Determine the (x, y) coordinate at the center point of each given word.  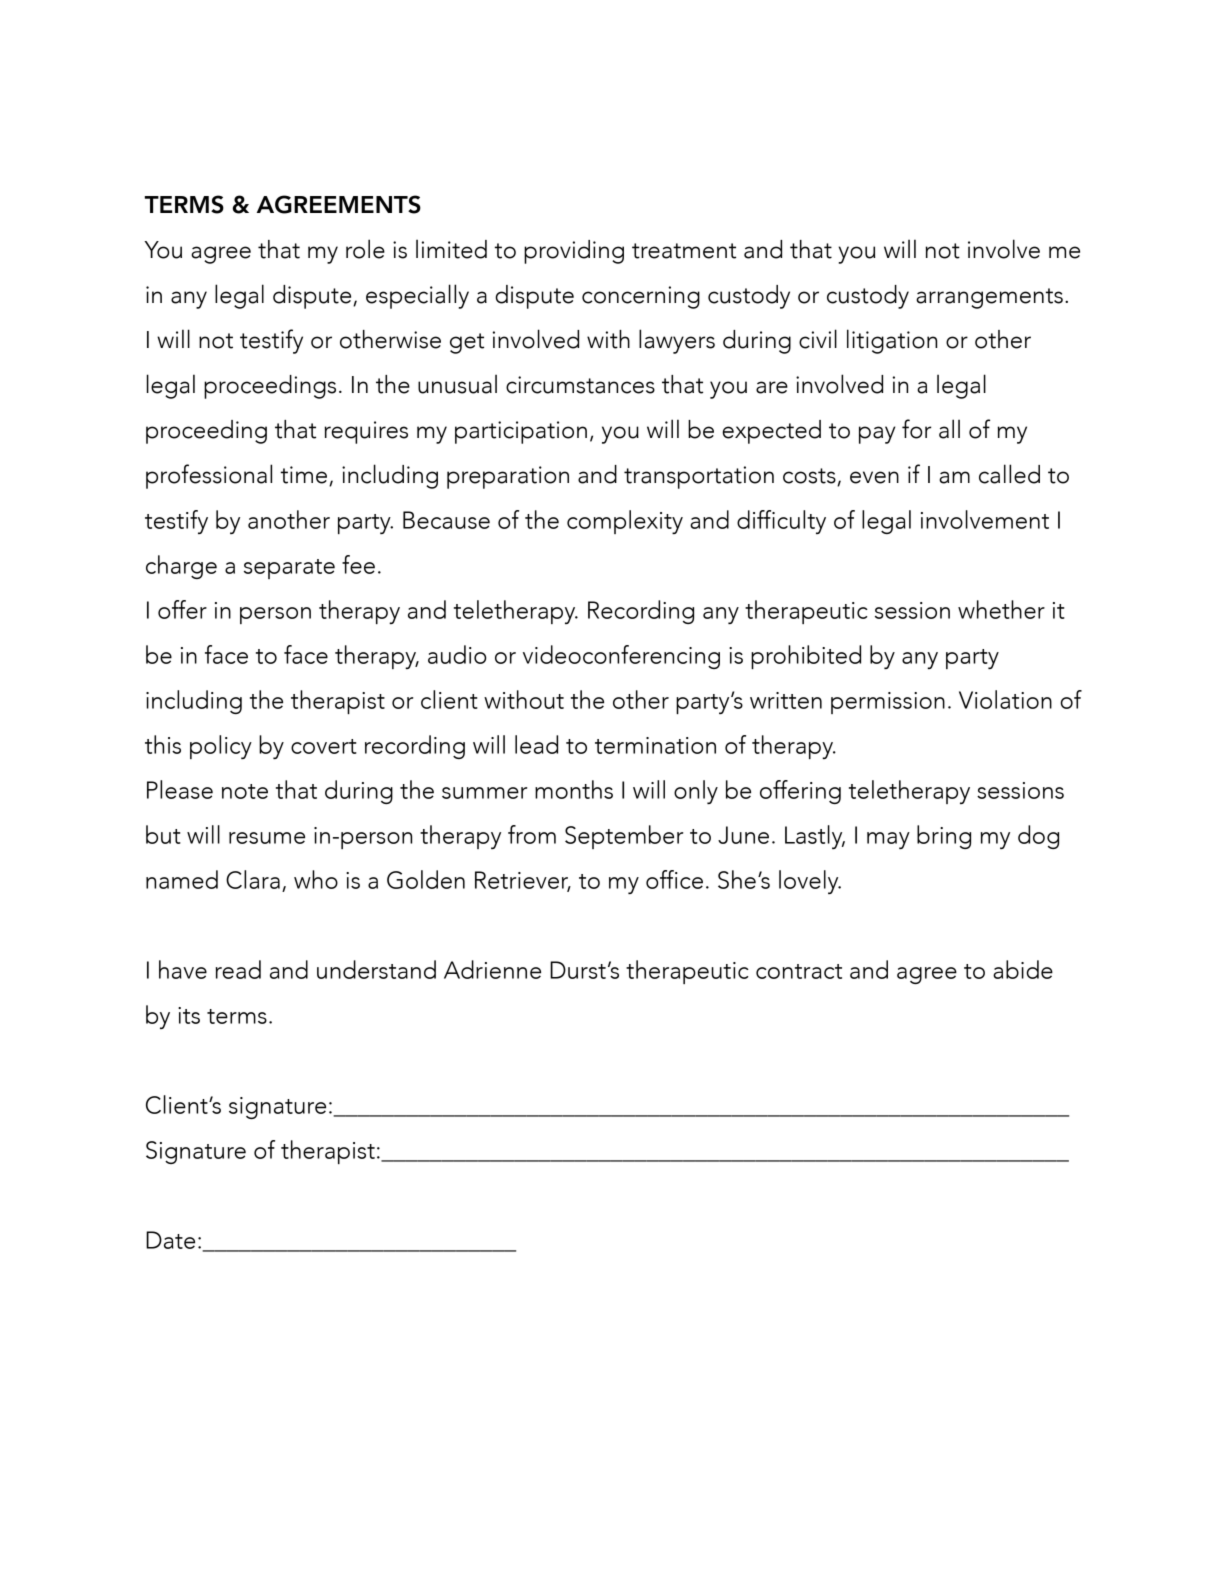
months (574, 789)
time (305, 476)
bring (944, 837)
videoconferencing (621, 657)
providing (574, 252)
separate (289, 569)
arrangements (989, 298)
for (916, 429)
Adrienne (492, 969)
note (245, 791)
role (365, 249)
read (238, 969)
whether (1001, 609)
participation (521, 432)
